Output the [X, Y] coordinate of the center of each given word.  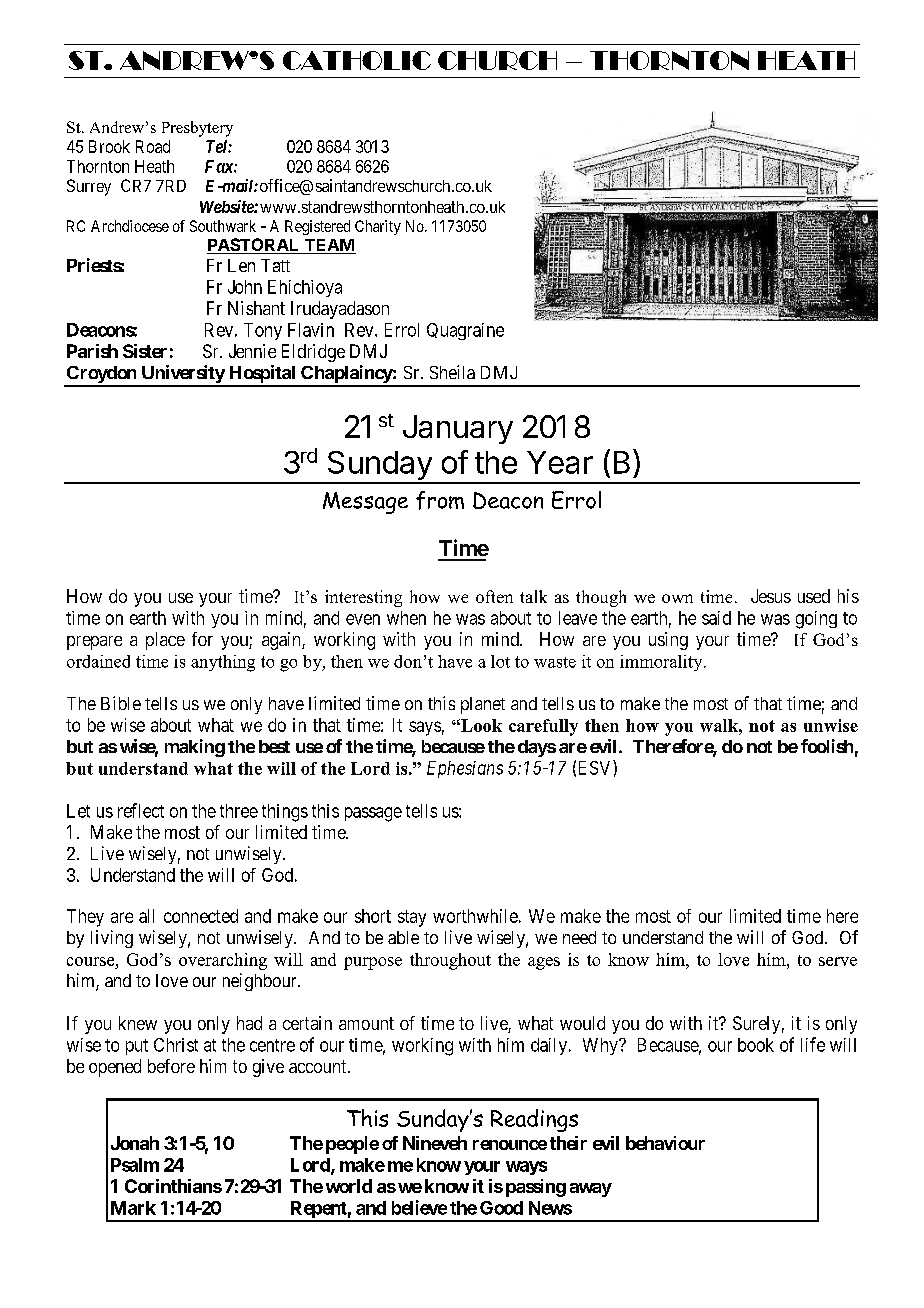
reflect [141, 810]
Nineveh [435, 1143]
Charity [378, 227]
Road [153, 146]
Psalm [135, 1165]
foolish [827, 746]
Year [560, 462]
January [458, 429]
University [182, 375]
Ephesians [465, 769]
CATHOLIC [357, 60]
